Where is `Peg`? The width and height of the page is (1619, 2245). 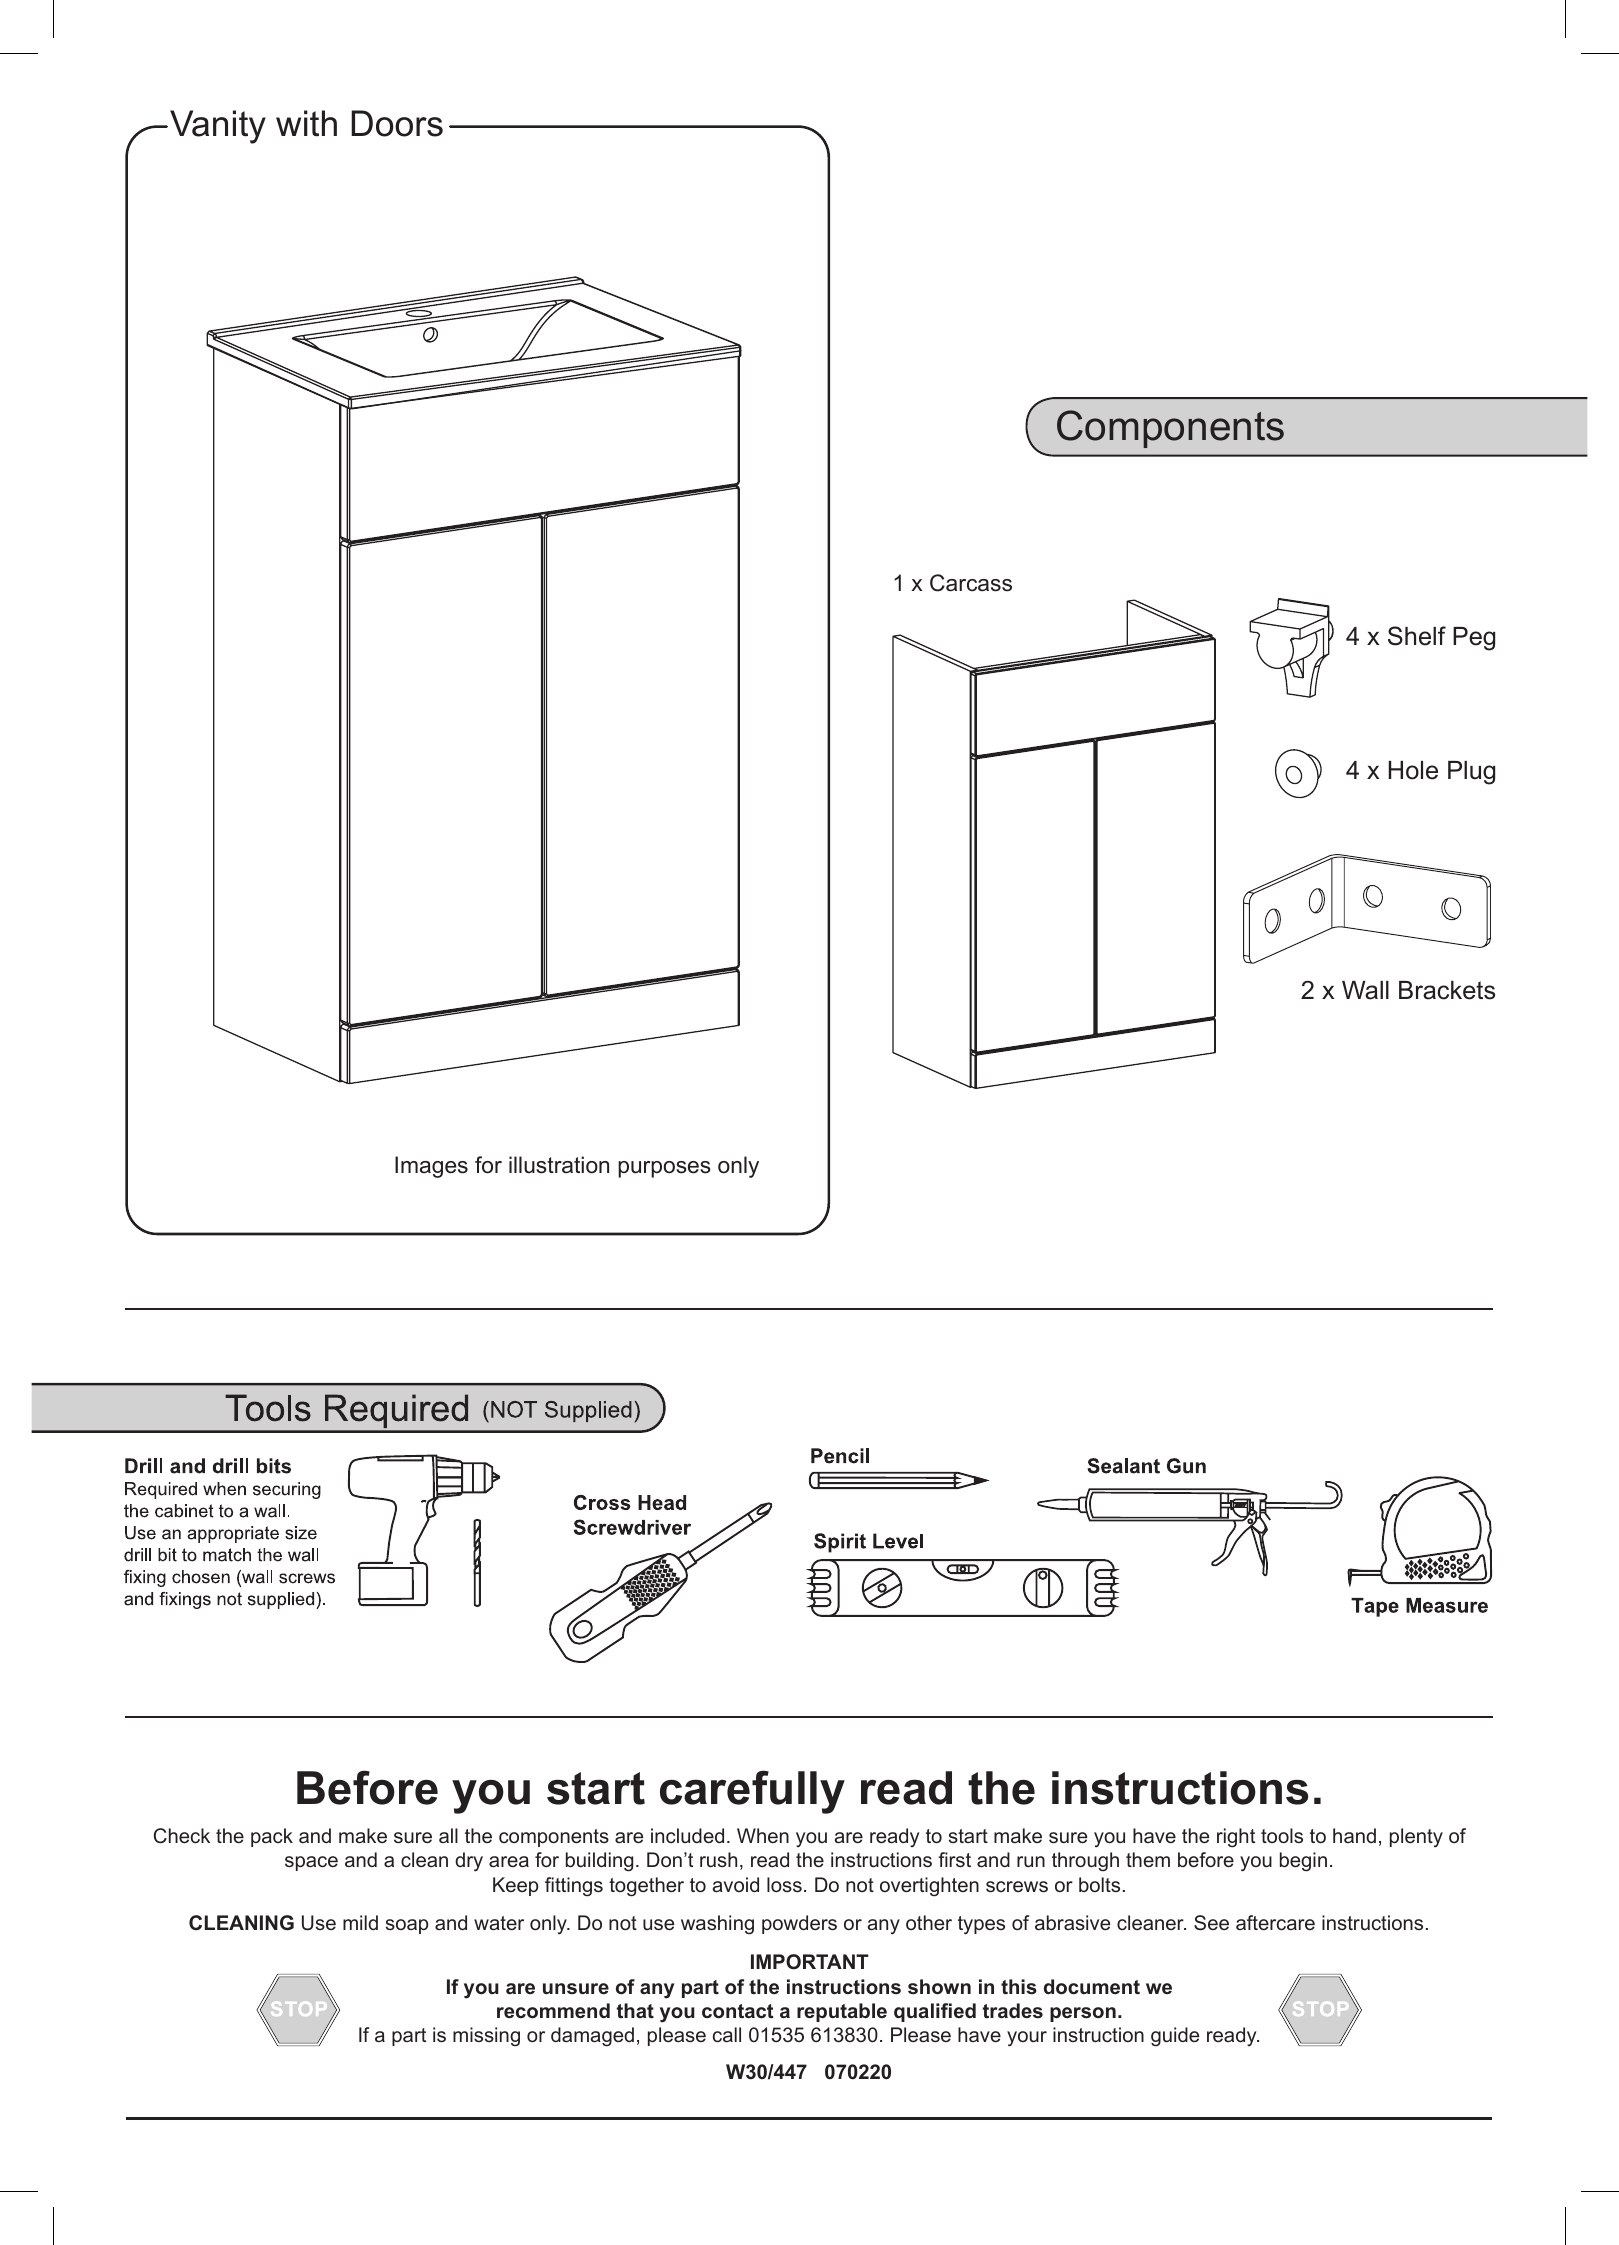 Peg is located at coordinates (1474, 639).
